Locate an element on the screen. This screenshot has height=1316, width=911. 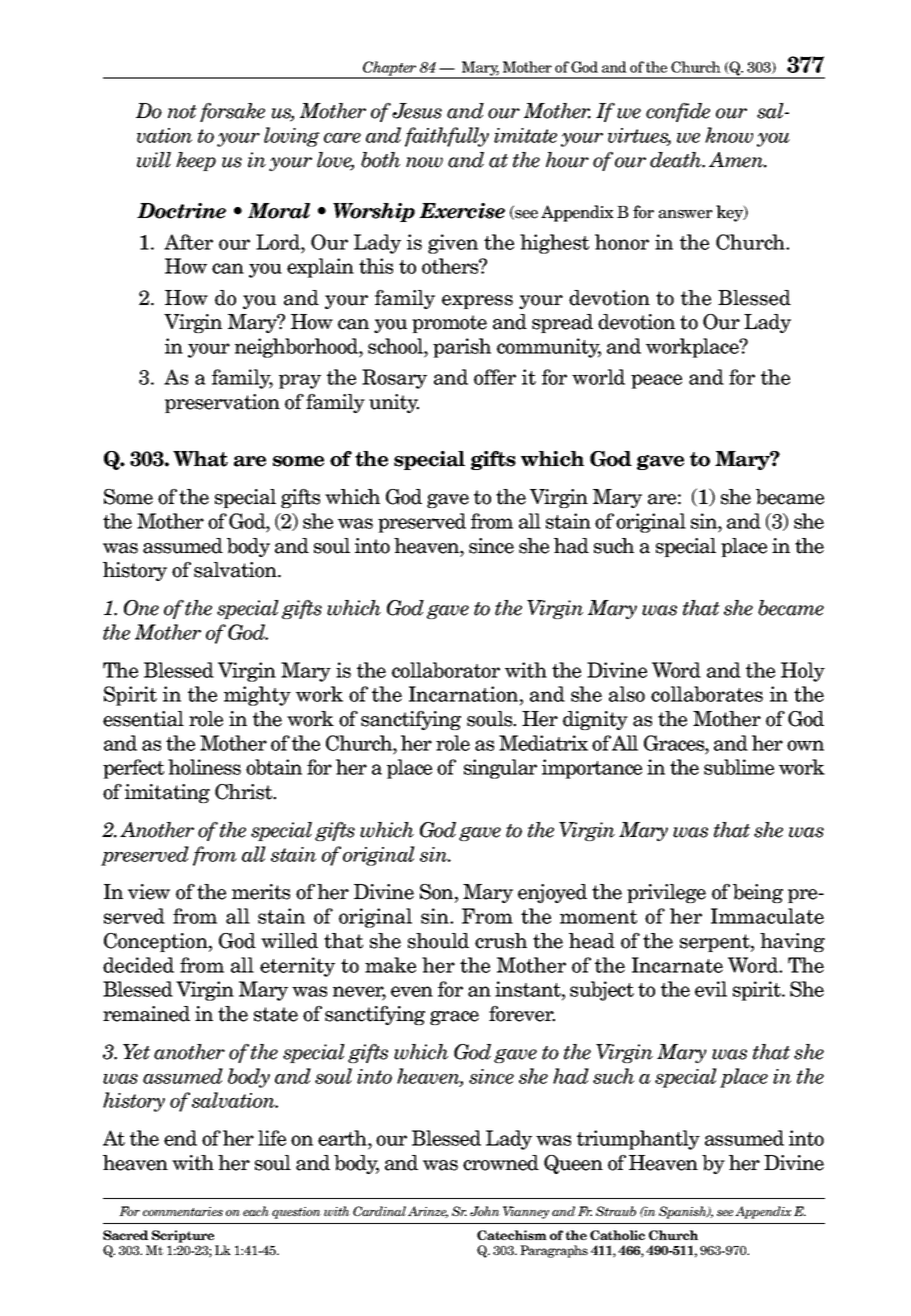
Son is located at coordinates (438, 893).
